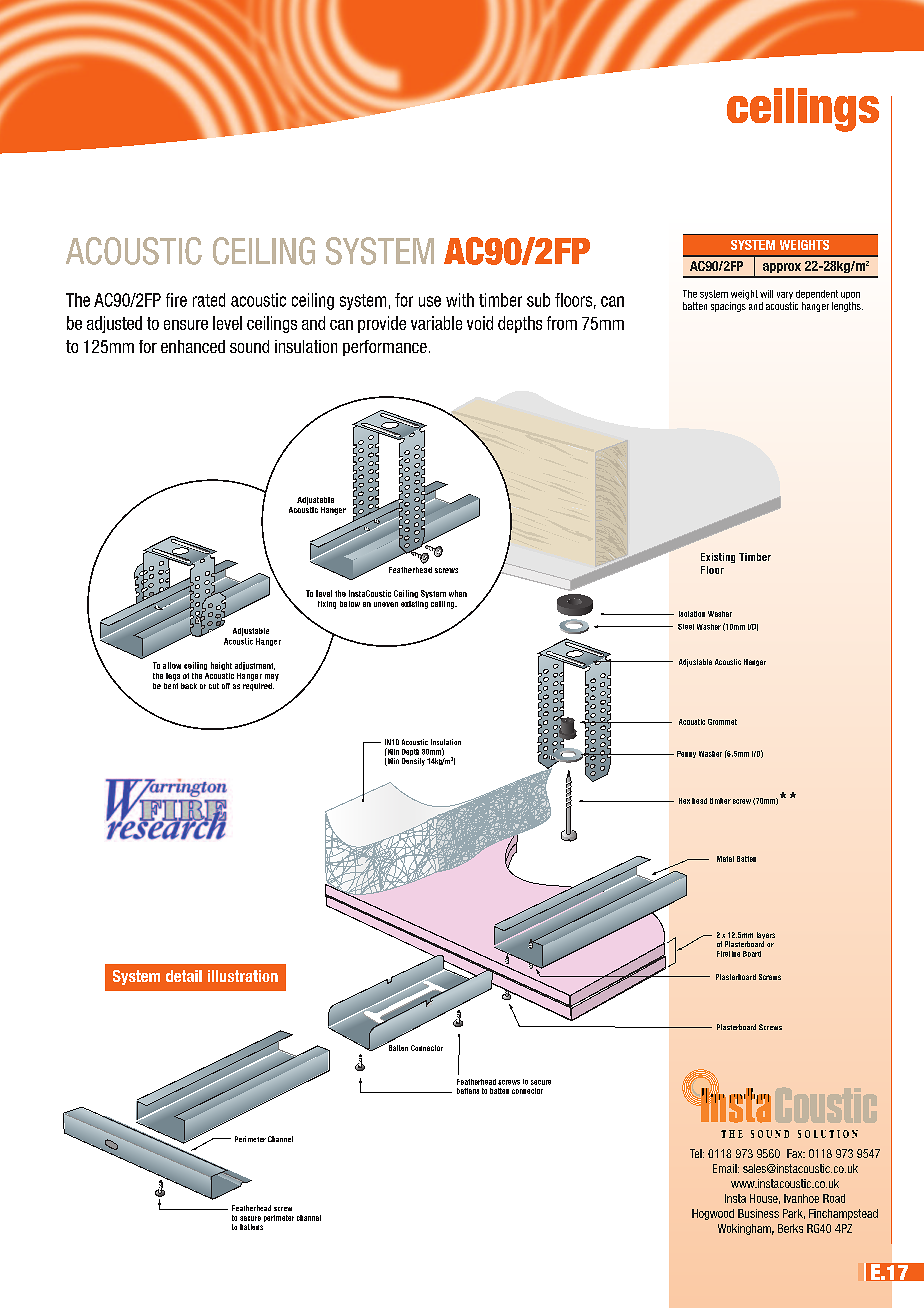 This document has width=924, height=1308. I want to click on layers, so click(766, 937).
